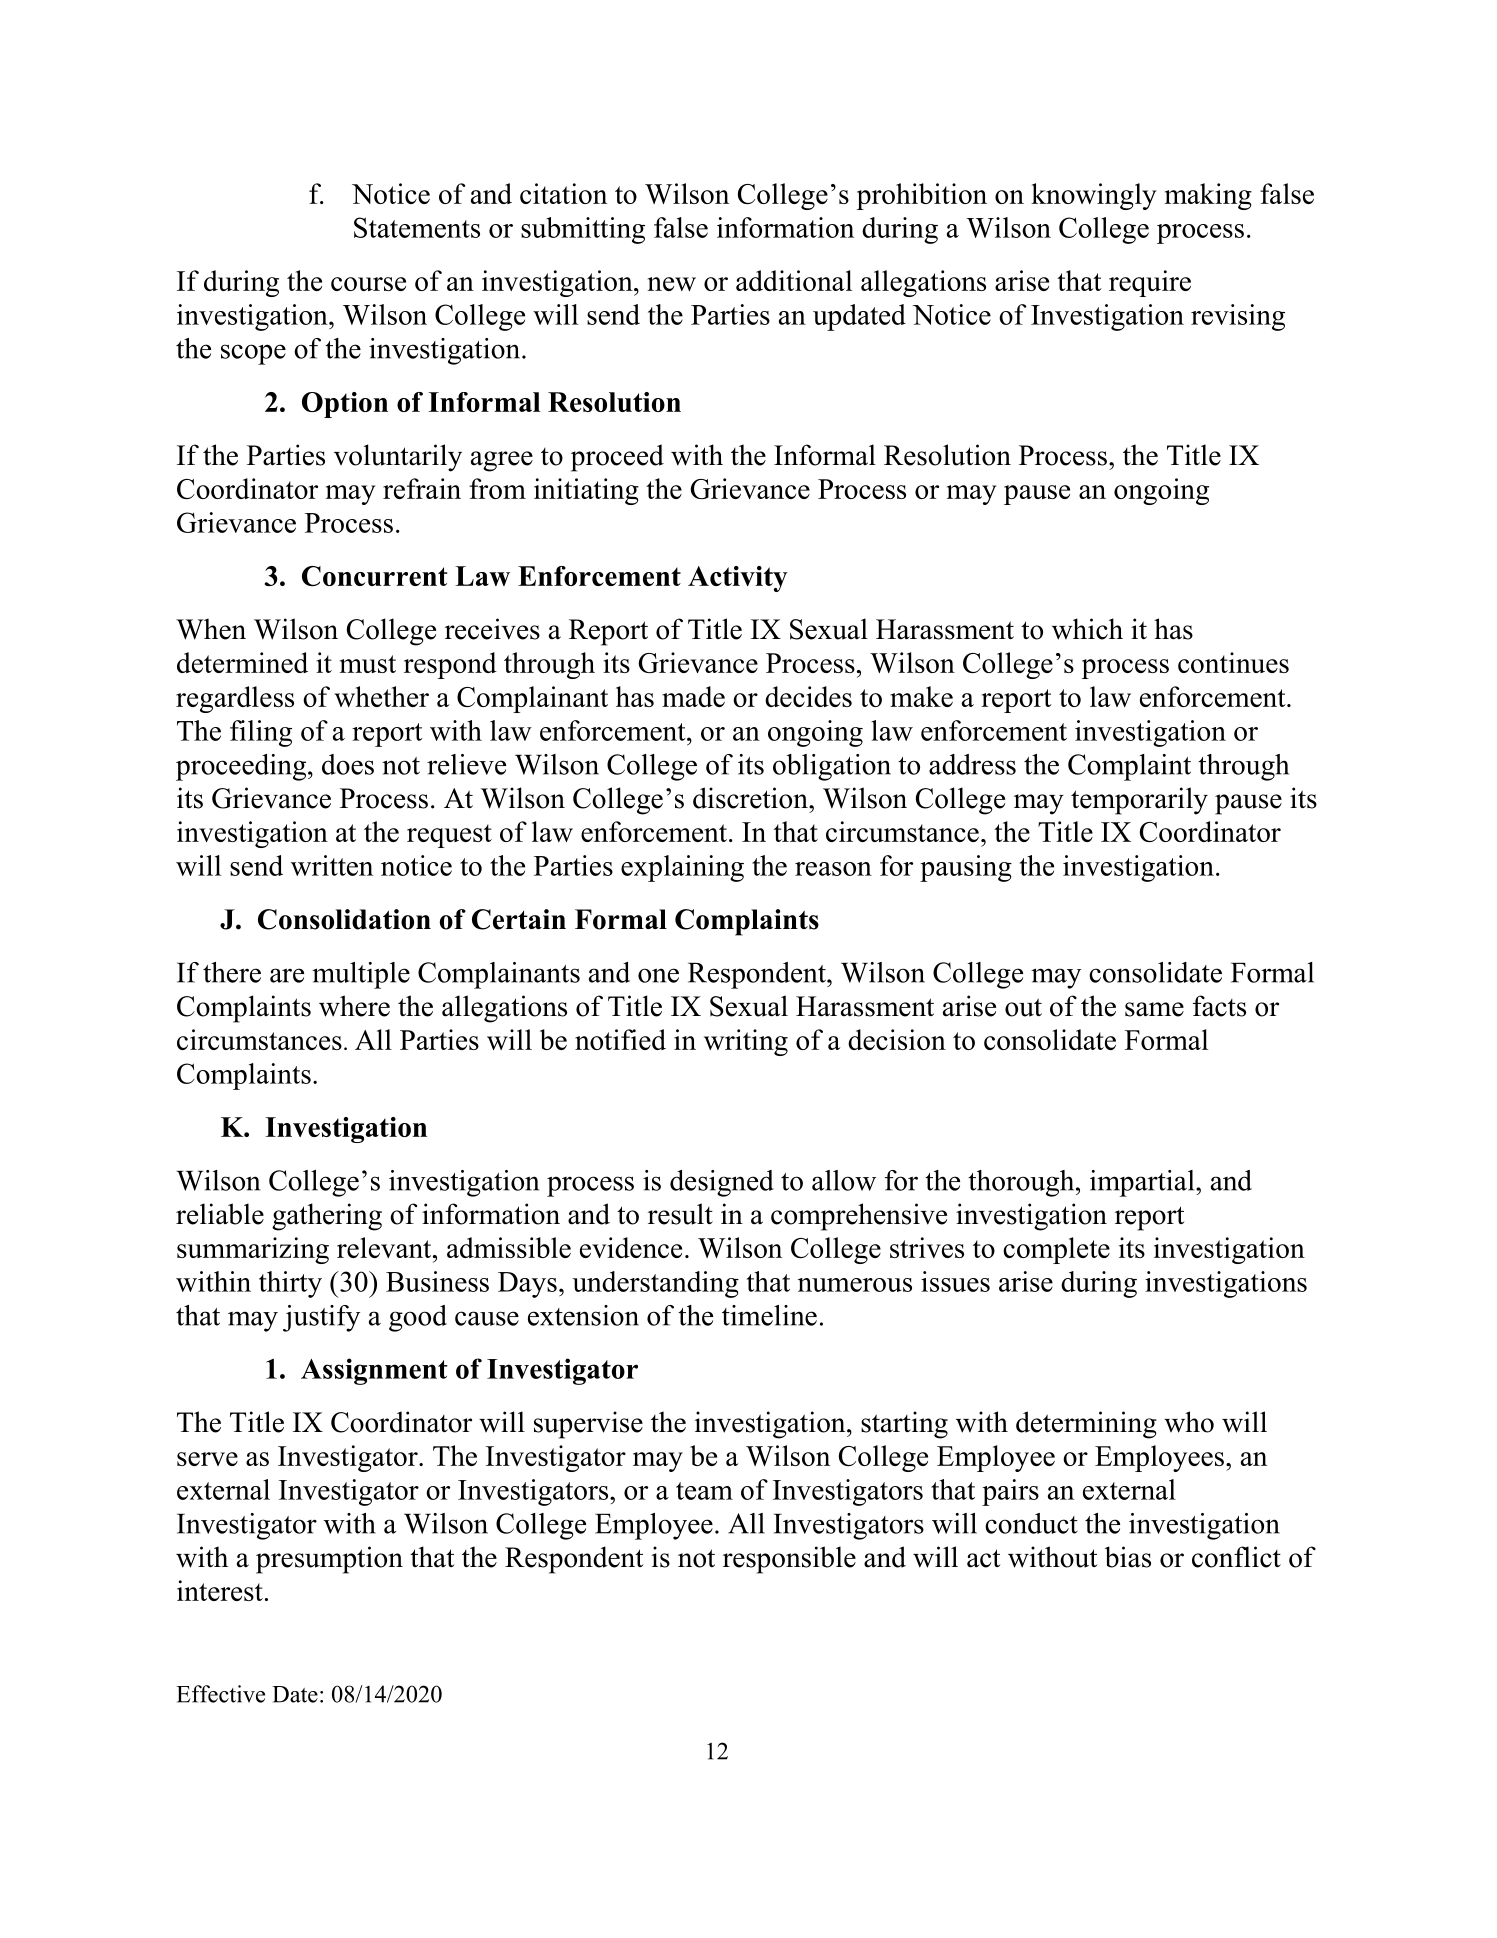  What do you see at coordinates (746, 1042) in the screenshot?
I see `writing` at bounding box center [746, 1042].
